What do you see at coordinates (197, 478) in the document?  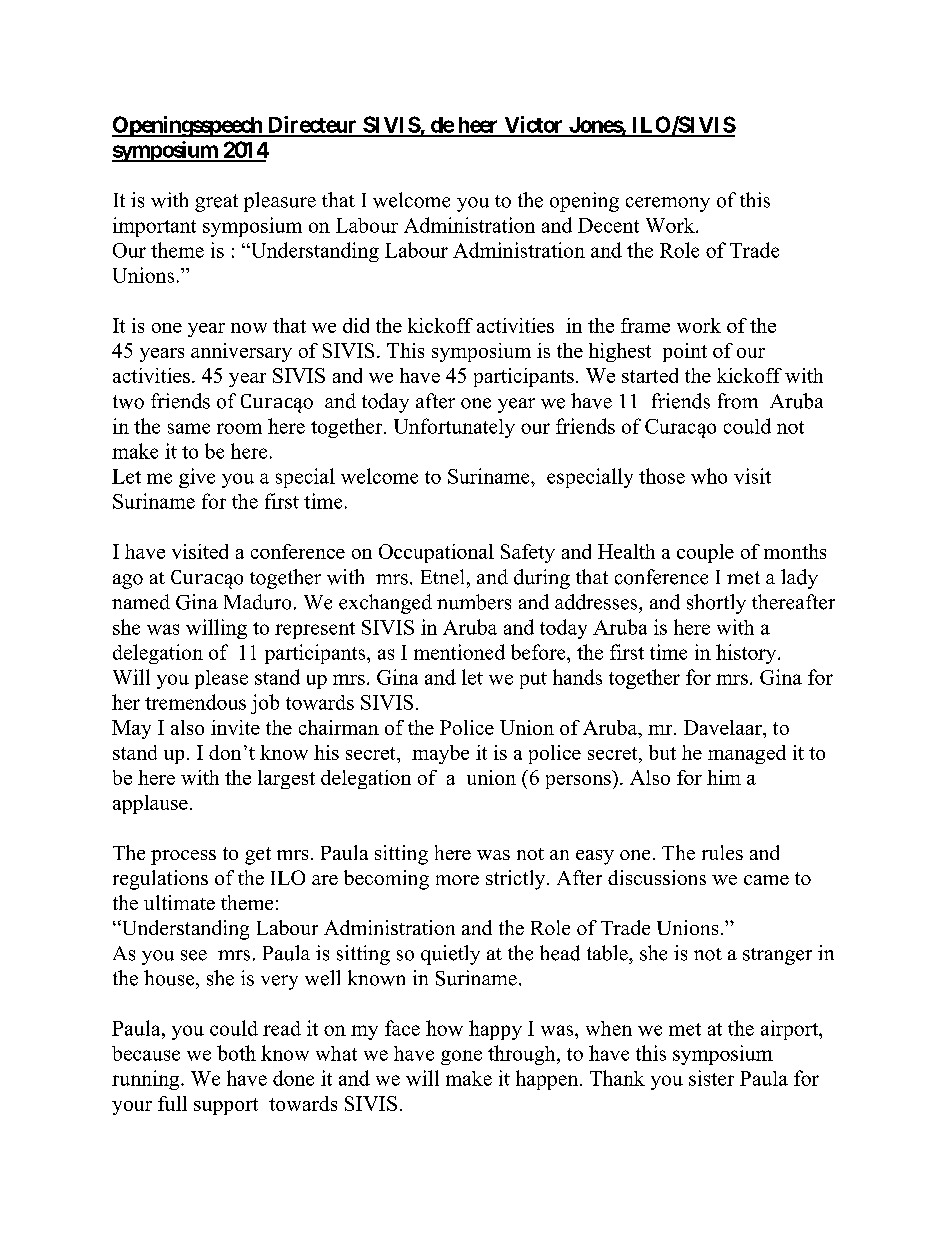 I see `give` at bounding box center [197, 478].
